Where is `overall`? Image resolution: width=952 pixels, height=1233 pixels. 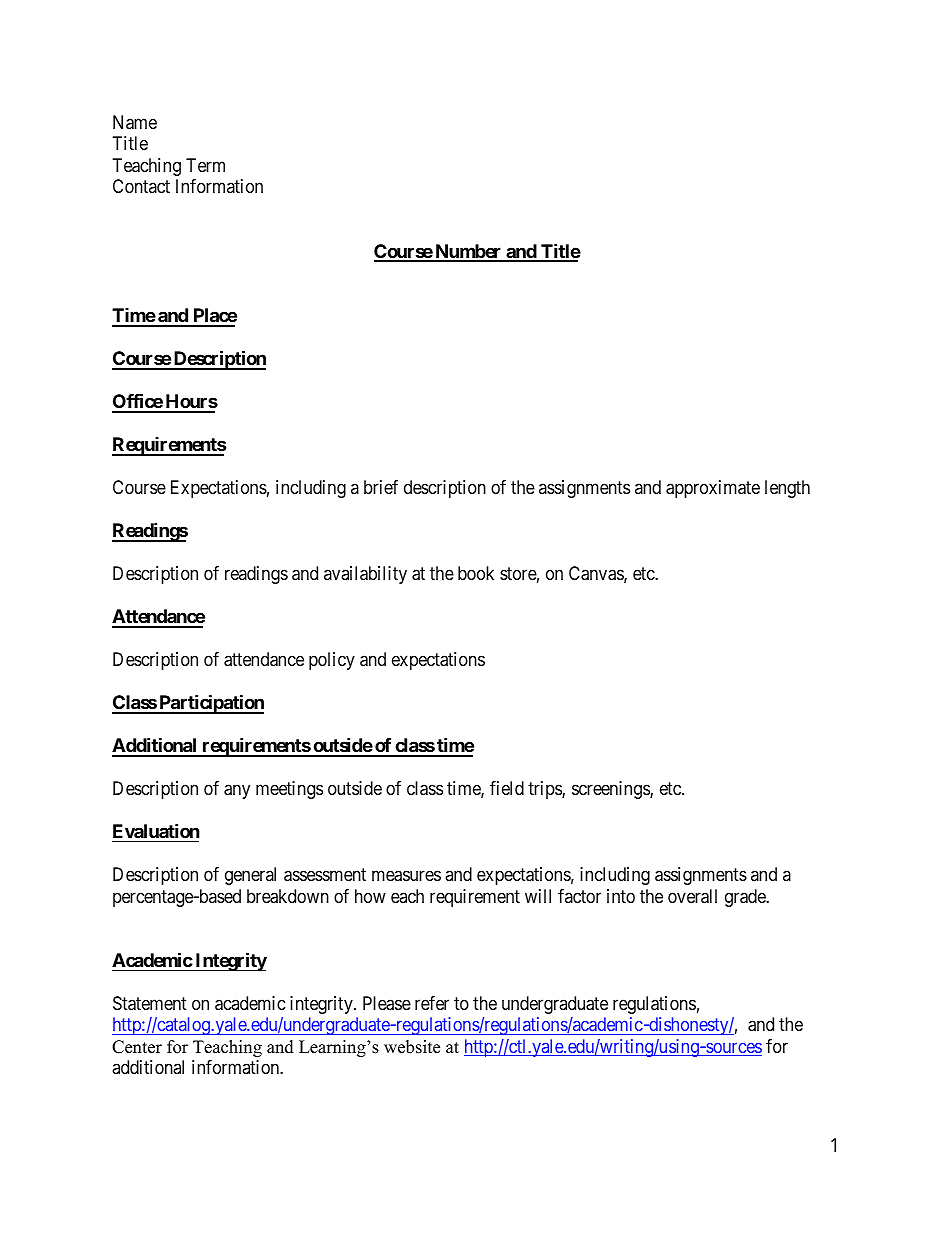
overall is located at coordinates (692, 896).
